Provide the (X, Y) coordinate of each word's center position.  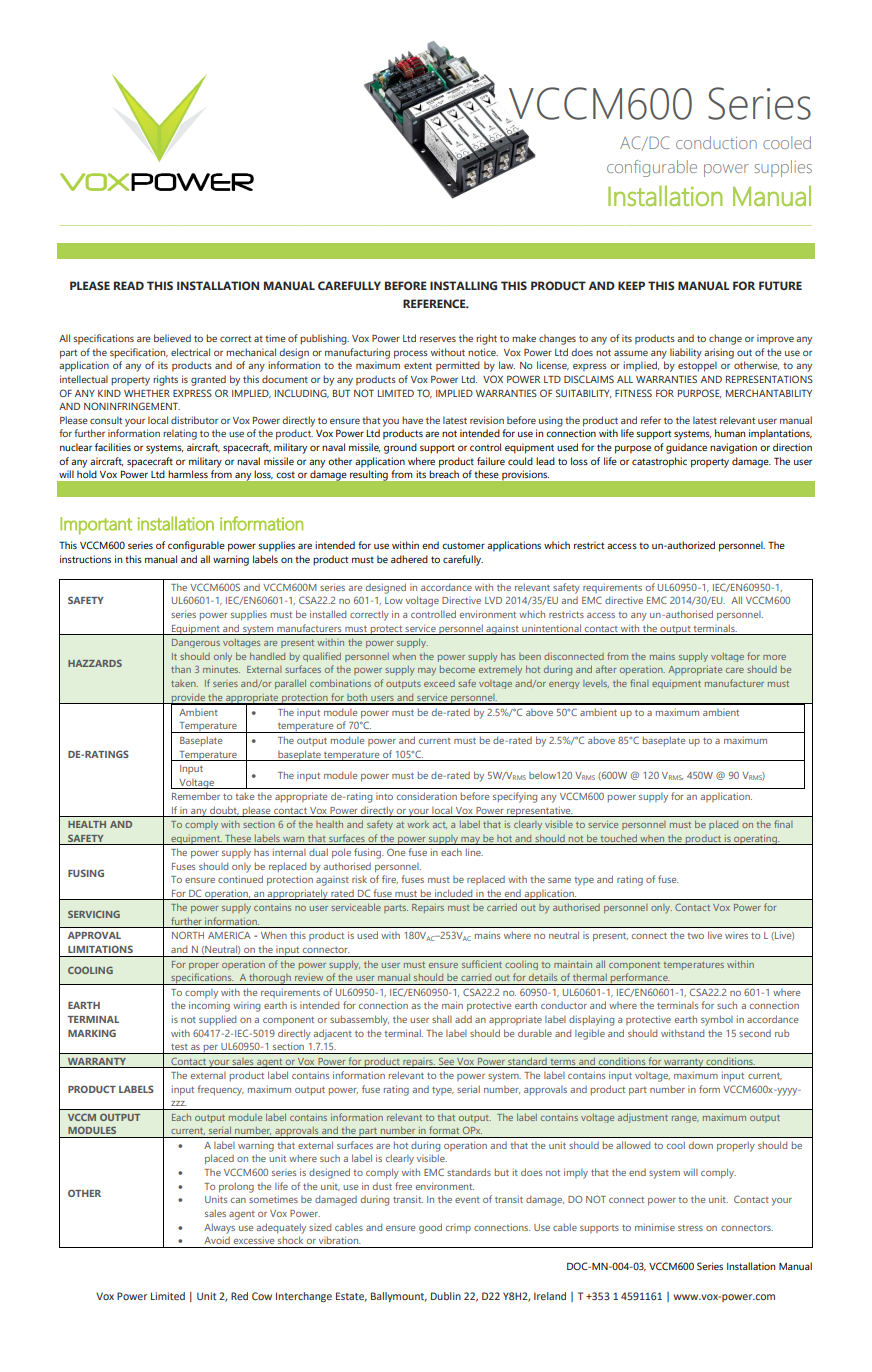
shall (442, 1019)
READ (129, 285)
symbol (717, 1020)
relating (180, 434)
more (774, 657)
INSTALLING (463, 285)
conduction (716, 142)
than (181, 669)
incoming (209, 1006)
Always (219, 1228)
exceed (439, 683)
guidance (686, 448)
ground (400, 448)
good (430, 1228)
